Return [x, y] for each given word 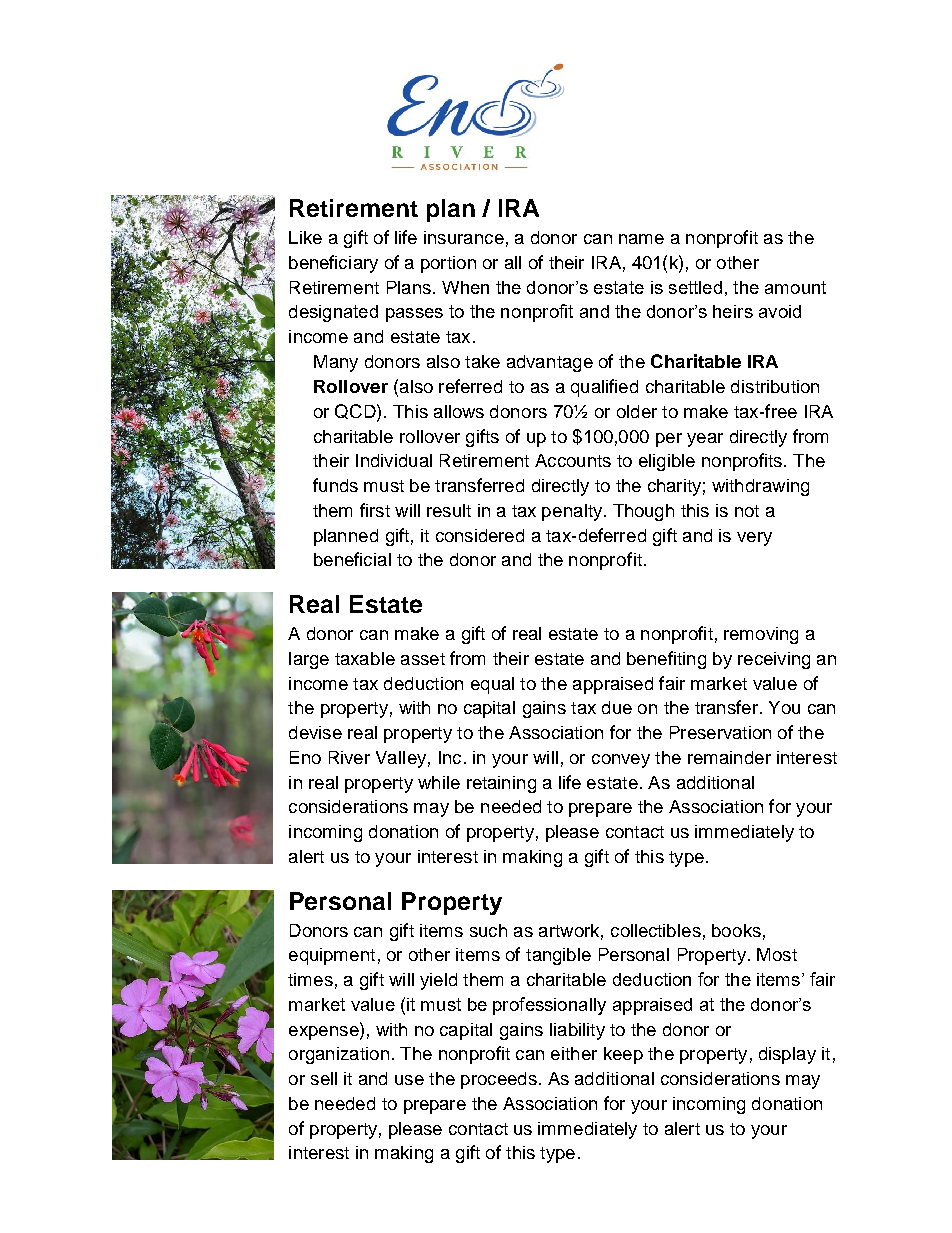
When [465, 287]
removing [761, 635]
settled [695, 287]
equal [492, 685]
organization [339, 1055]
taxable [365, 658]
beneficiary [333, 264]
